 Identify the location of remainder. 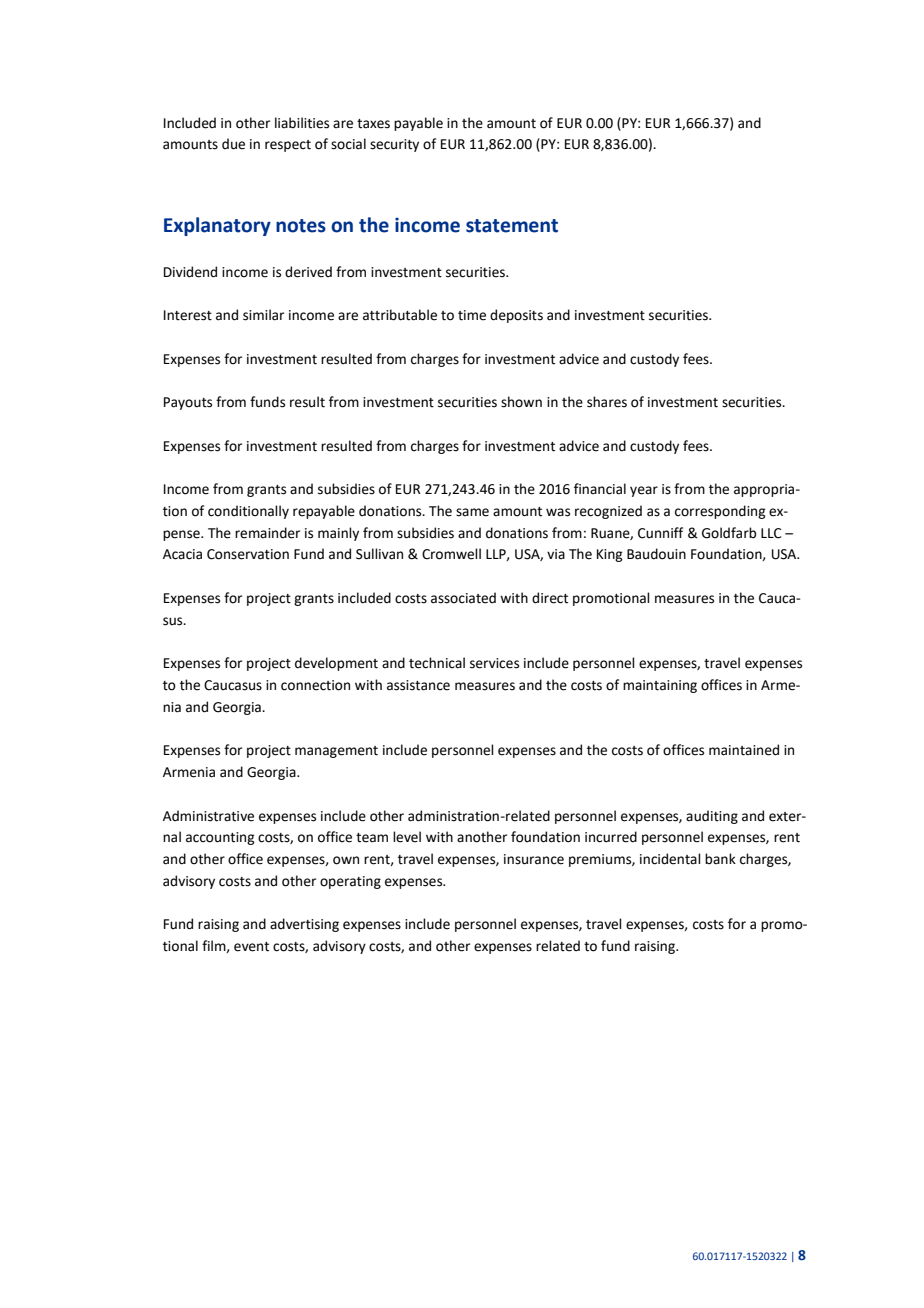
(267, 533).
